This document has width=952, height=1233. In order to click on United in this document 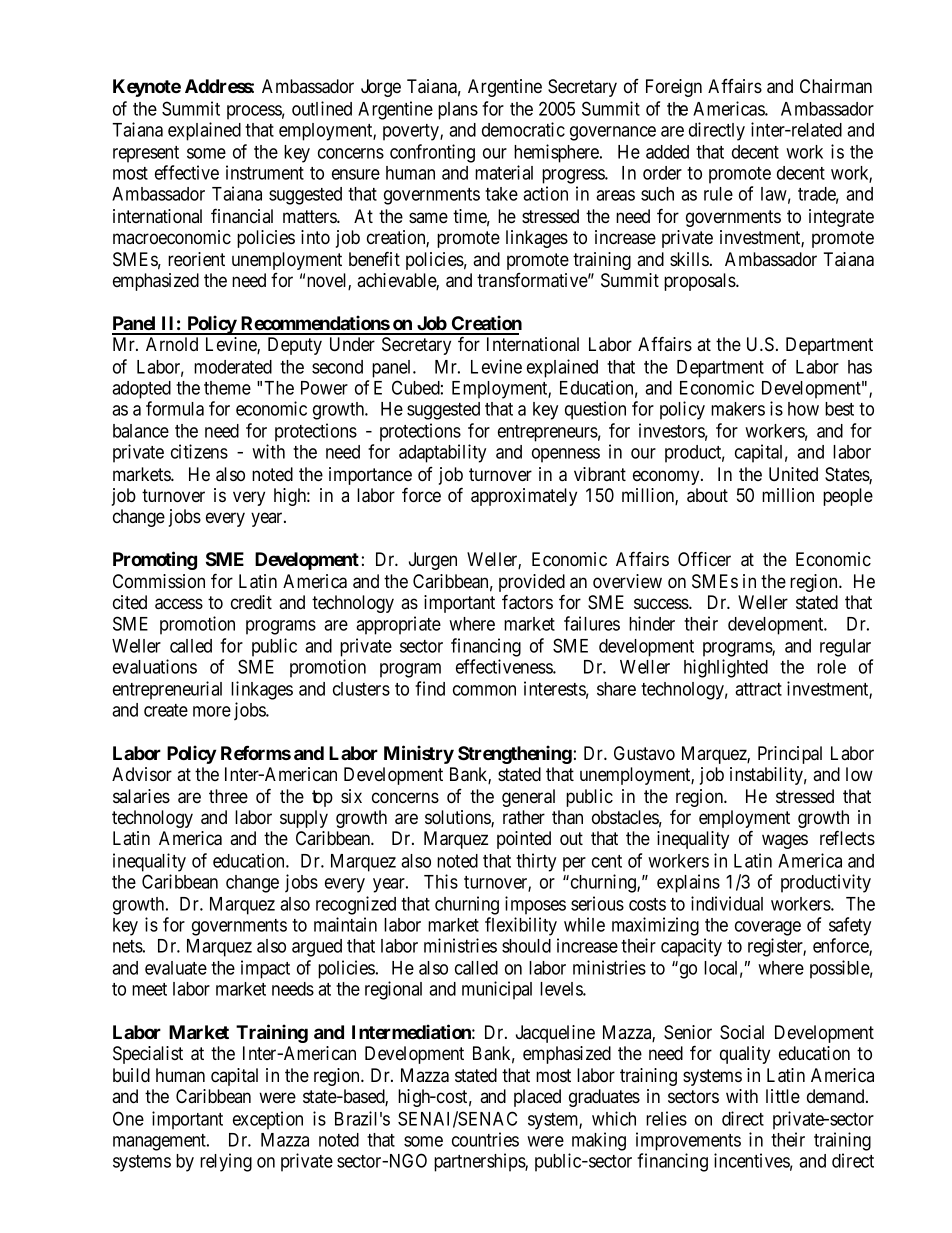, I will do `click(793, 474)`.
